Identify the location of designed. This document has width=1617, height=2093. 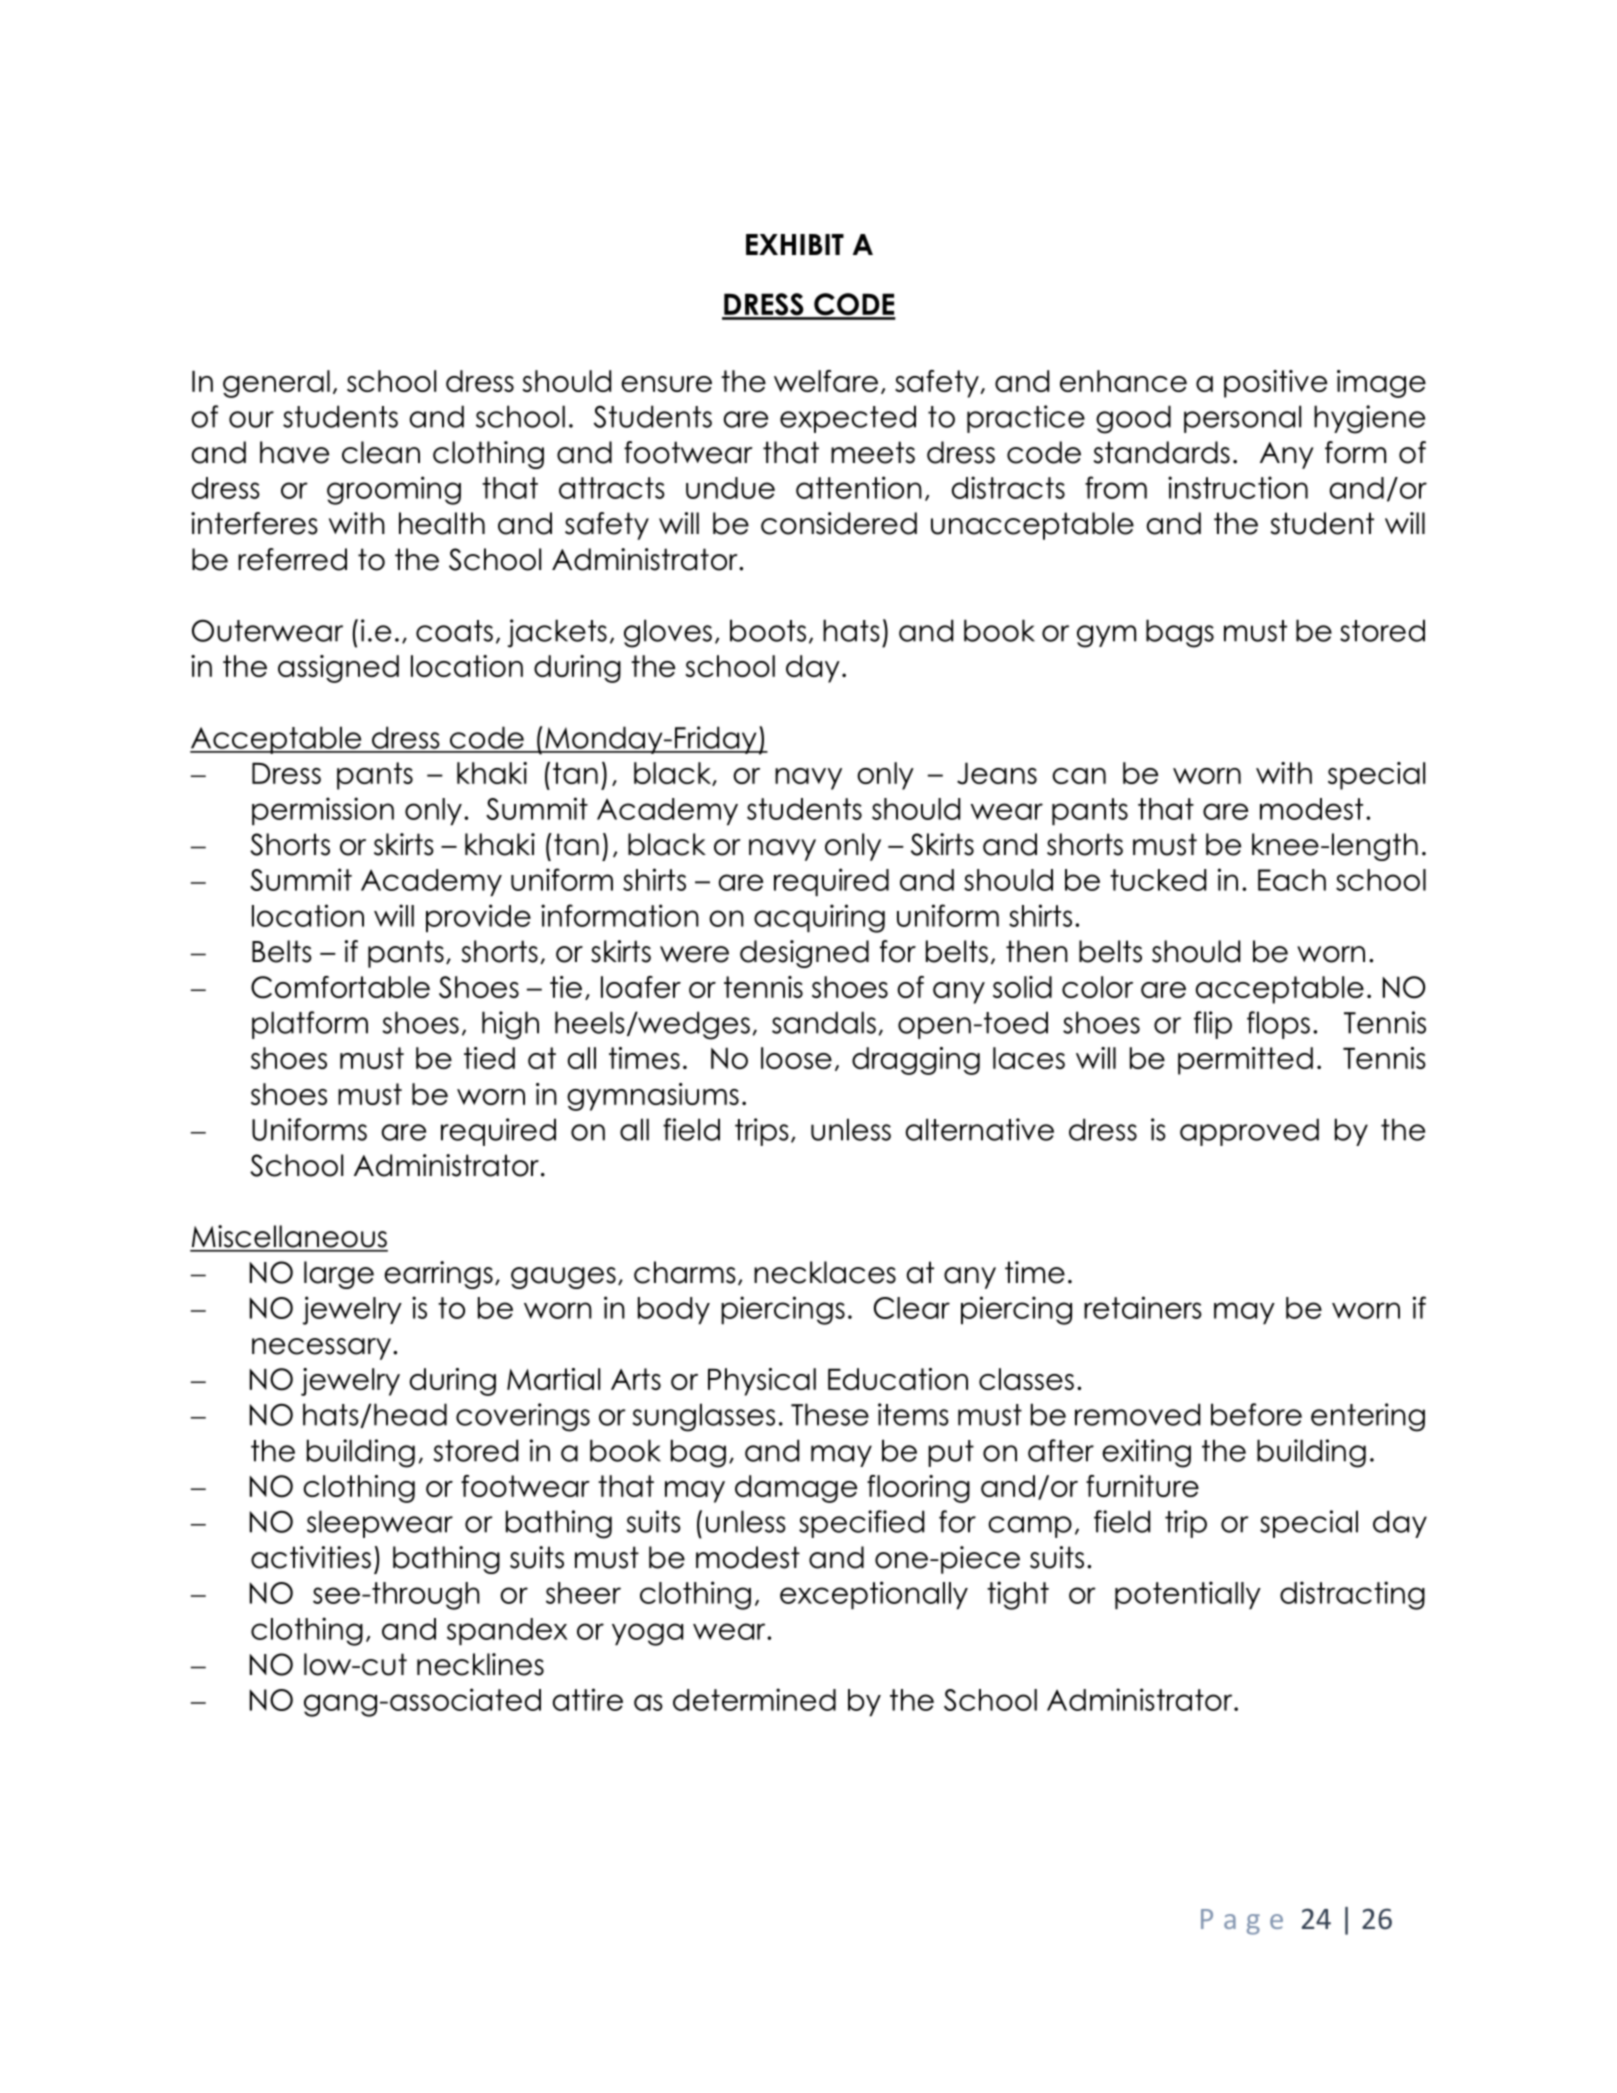
(804, 954).
